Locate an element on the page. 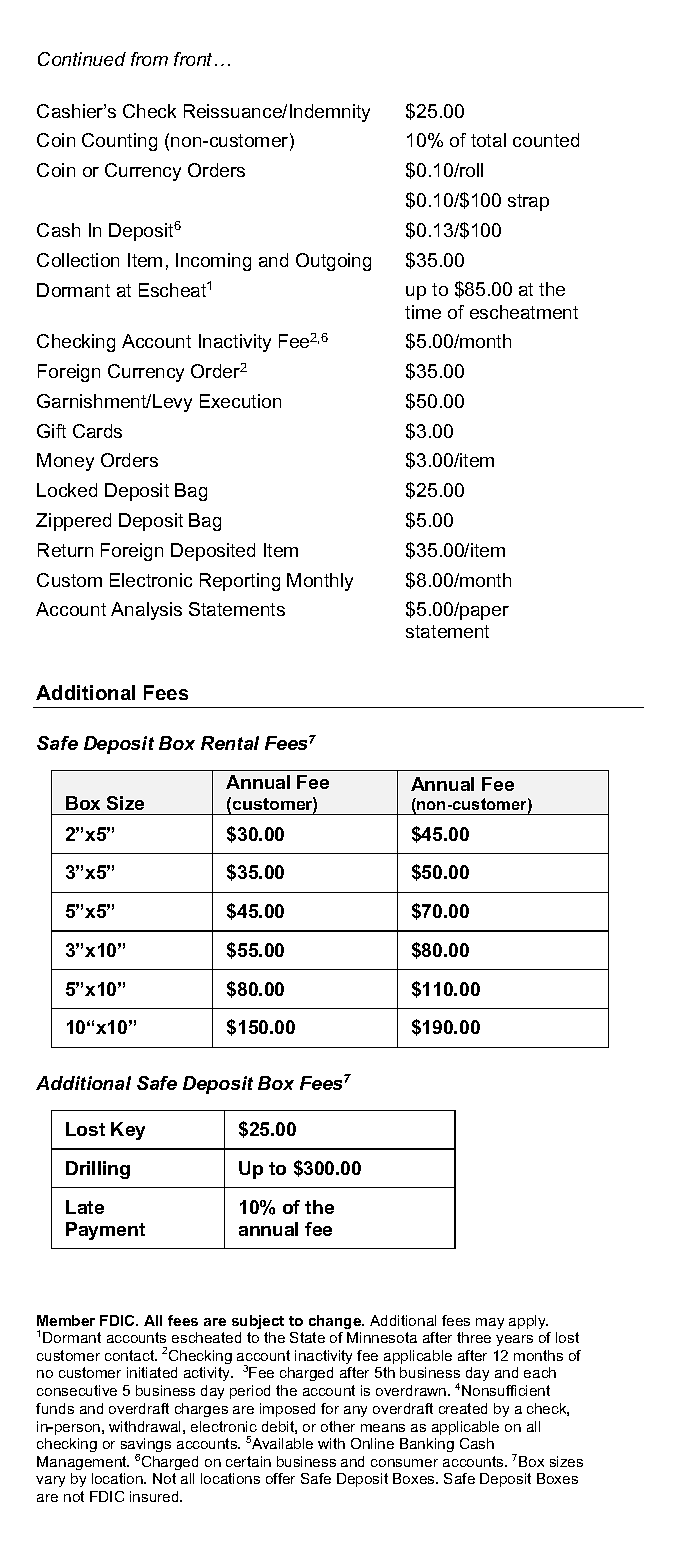 Image resolution: width=677 pixels, height=1568 pixels. Management is located at coordinates (83, 1463).
